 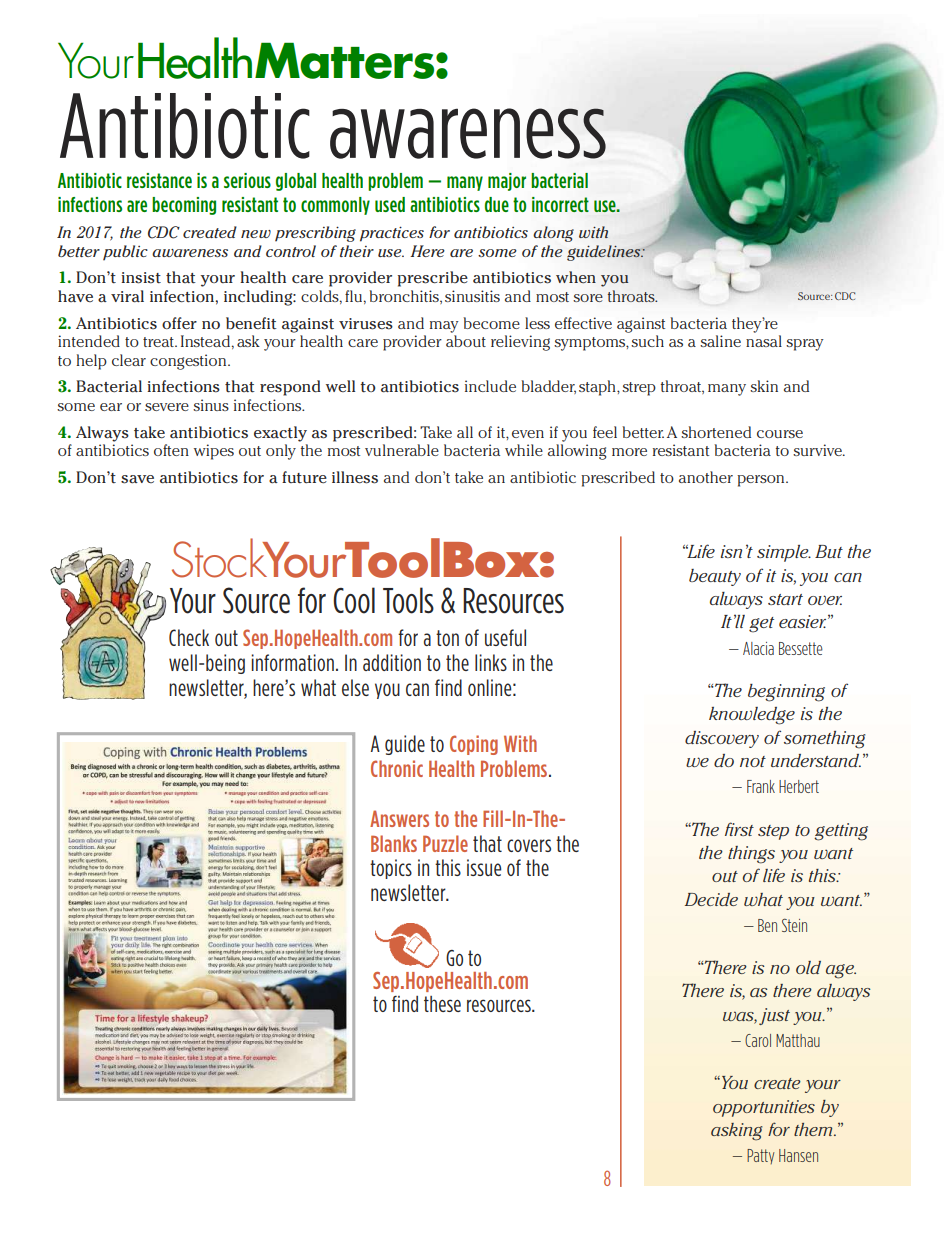 What do you see at coordinates (560, 204) in the screenshot?
I see `incorrect` at bounding box center [560, 204].
